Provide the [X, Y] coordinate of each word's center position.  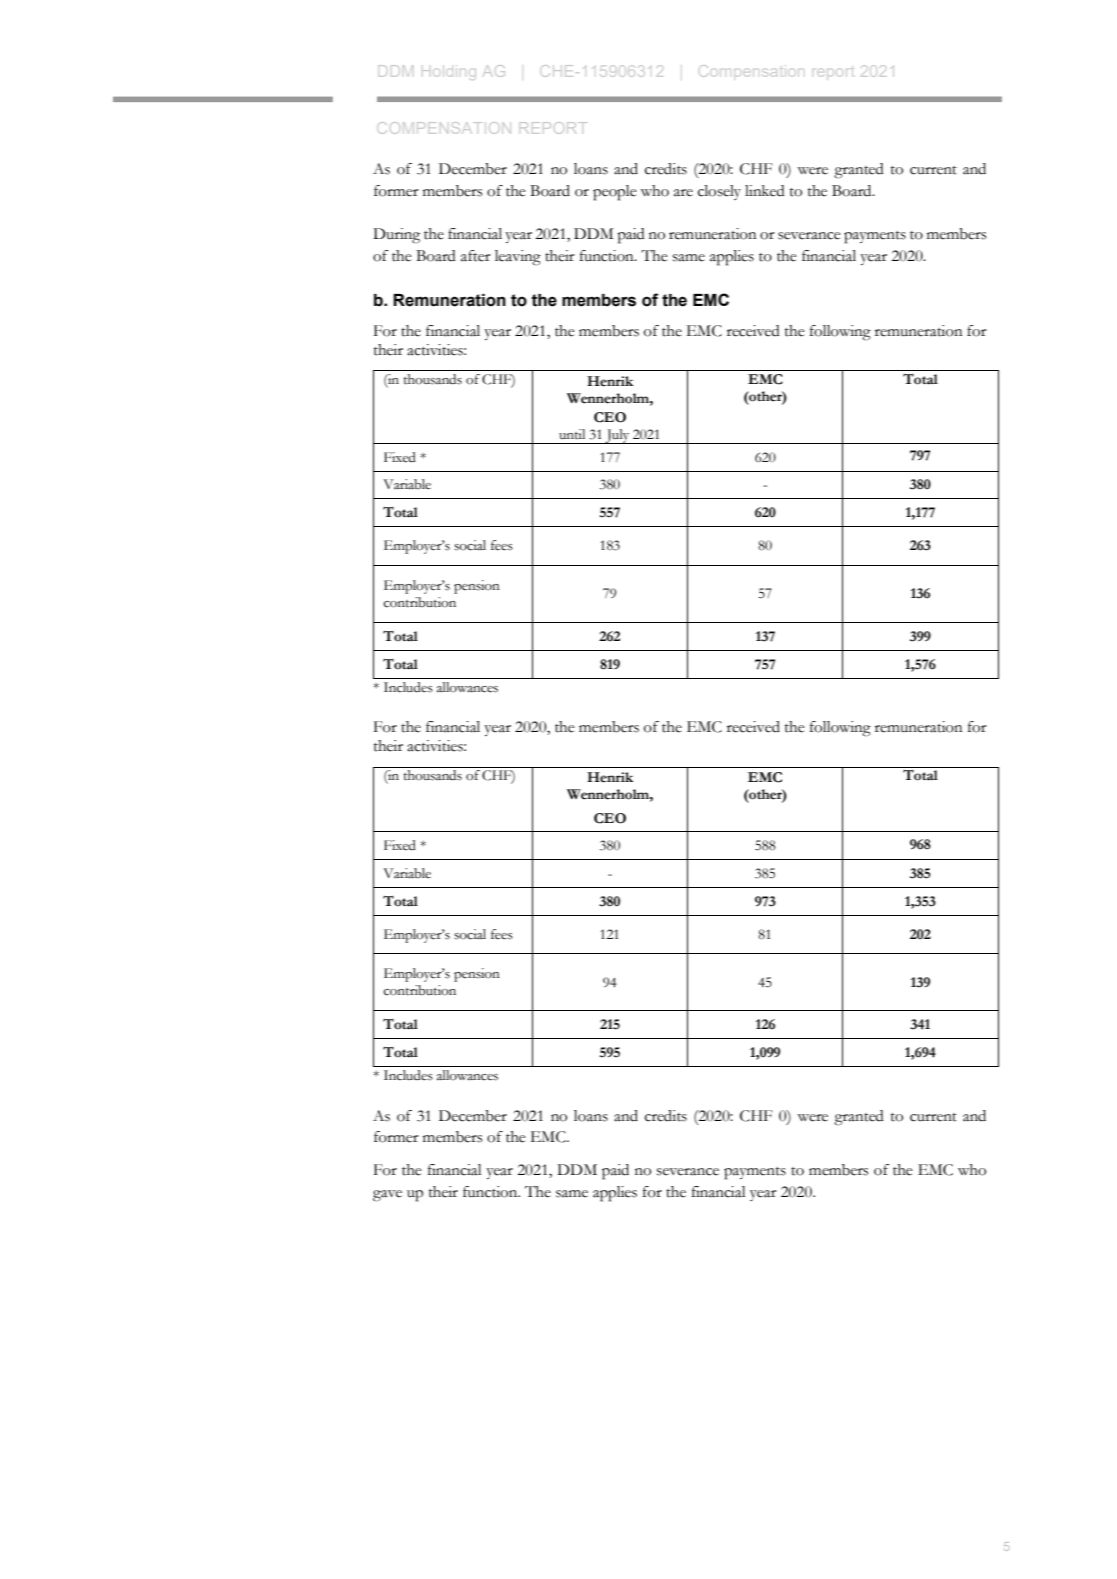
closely [719, 192]
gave [387, 1196]
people [615, 193]
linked [765, 191]
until [572, 434]
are [683, 193]
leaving [518, 258]
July [617, 436]
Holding [449, 74]
